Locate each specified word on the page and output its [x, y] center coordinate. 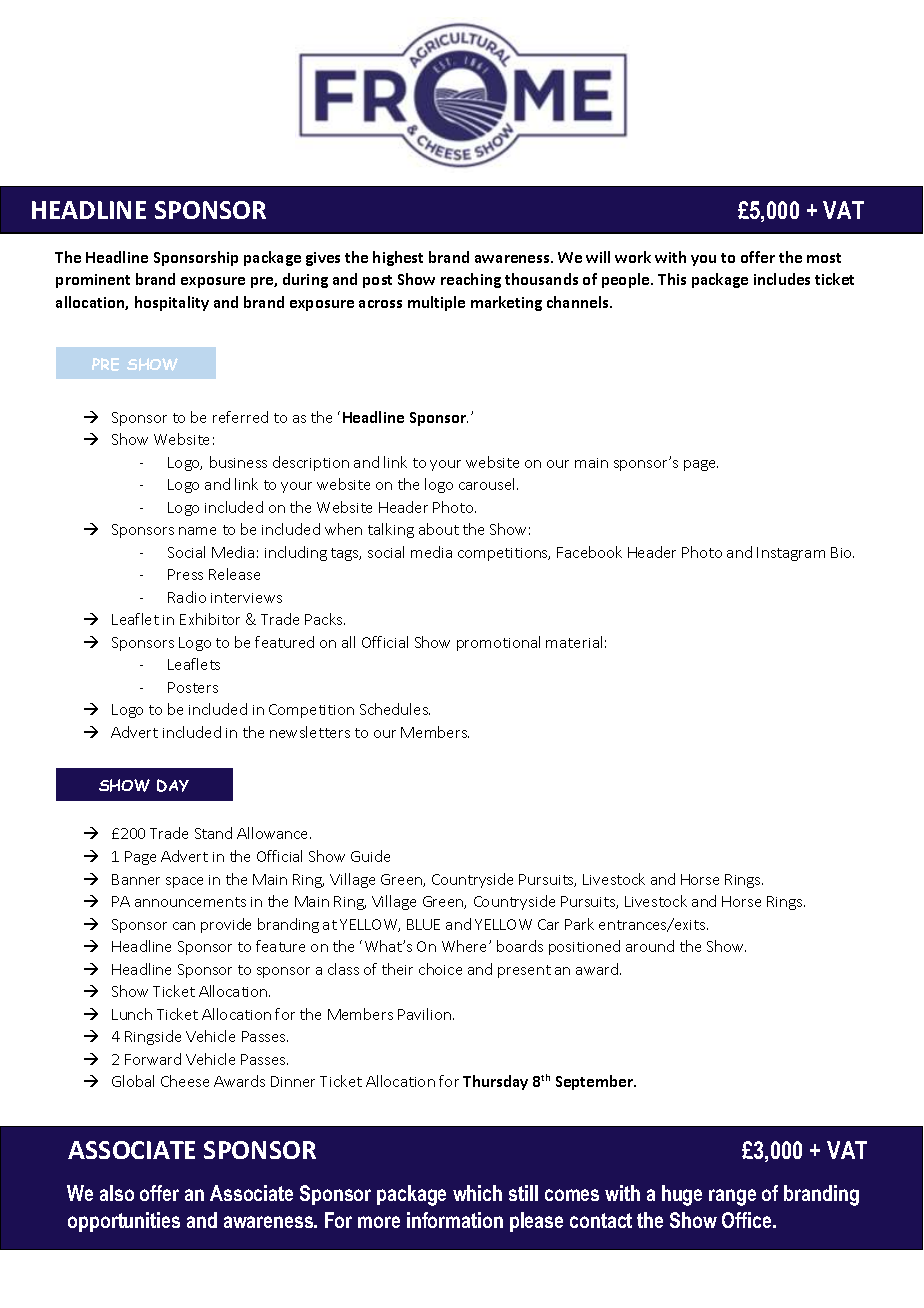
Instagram [791, 554]
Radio [187, 597]
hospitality [172, 303]
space [184, 882]
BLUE [423, 924]
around [650, 946]
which [477, 1193]
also [117, 1193]
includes [782, 279]
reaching [471, 280]
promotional [498, 643]
